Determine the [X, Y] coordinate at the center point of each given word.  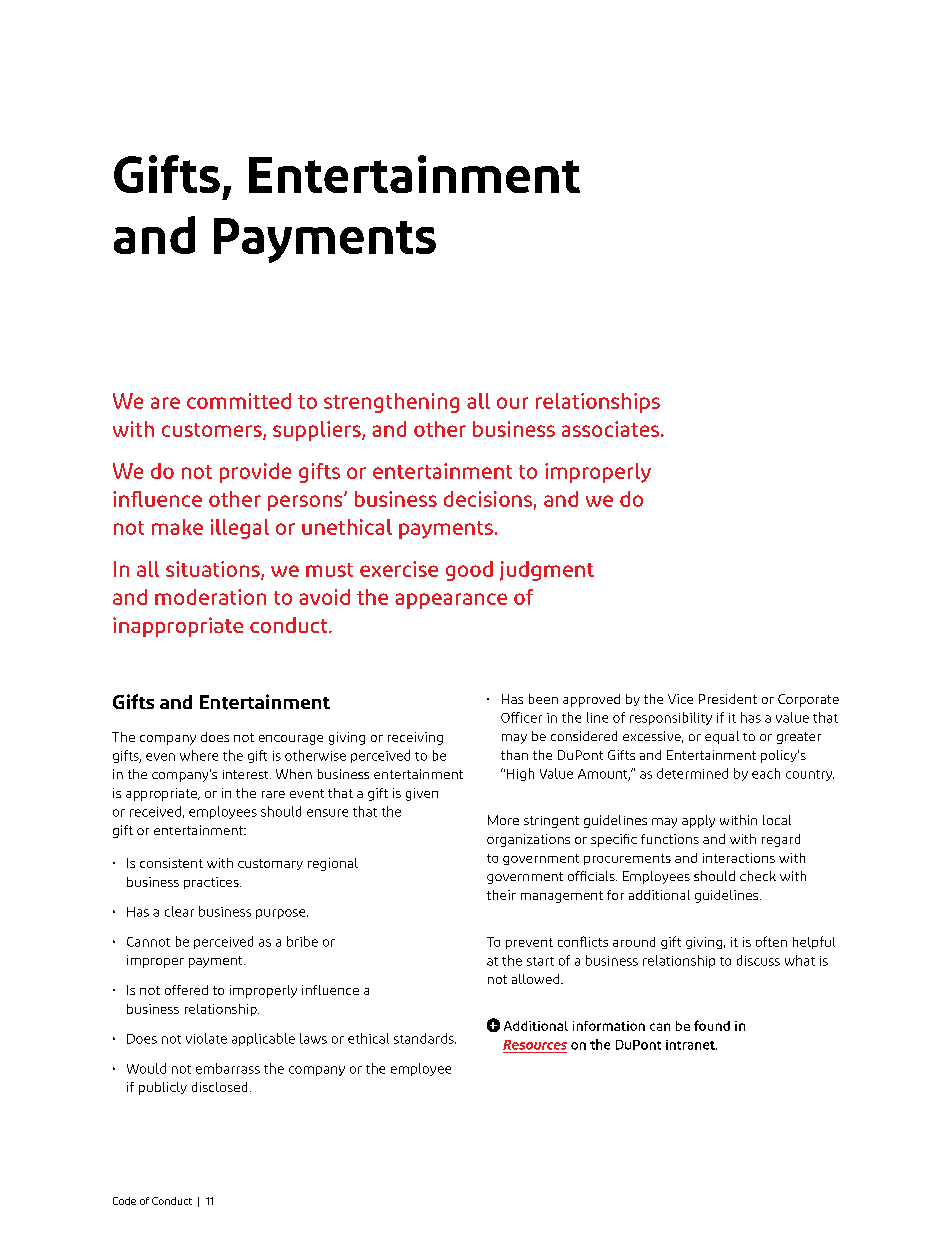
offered [186, 990]
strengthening [391, 403]
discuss [758, 960]
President [728, 699]
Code [124, 1201]
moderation [210, 597]
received [155, 811]
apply [698, 821]
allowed [537, 979]
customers [213, 431]
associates [612, 429]
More [503, 820]
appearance [451, 601]
